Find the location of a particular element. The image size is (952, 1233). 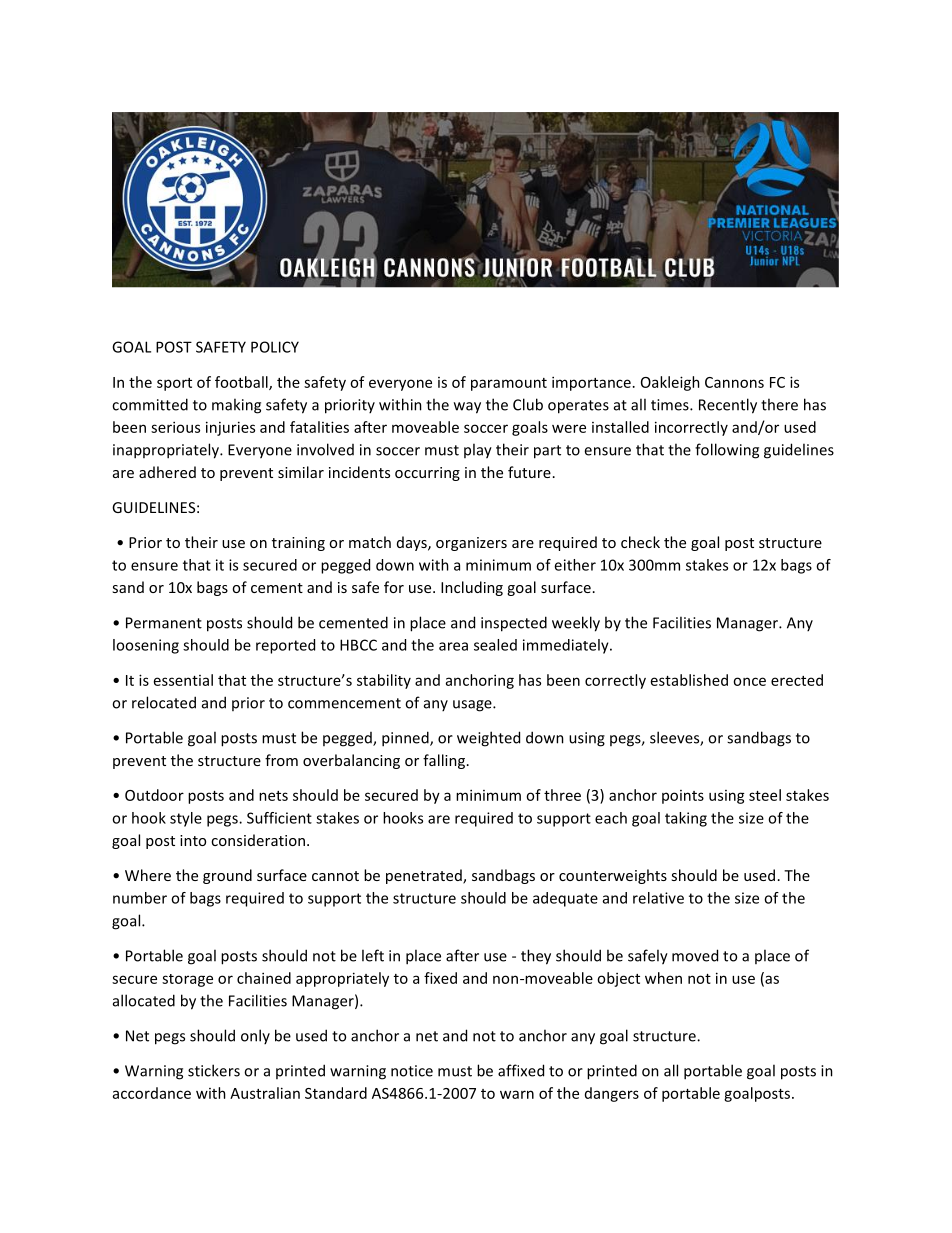

usage is located at coordinates (473, 706).
